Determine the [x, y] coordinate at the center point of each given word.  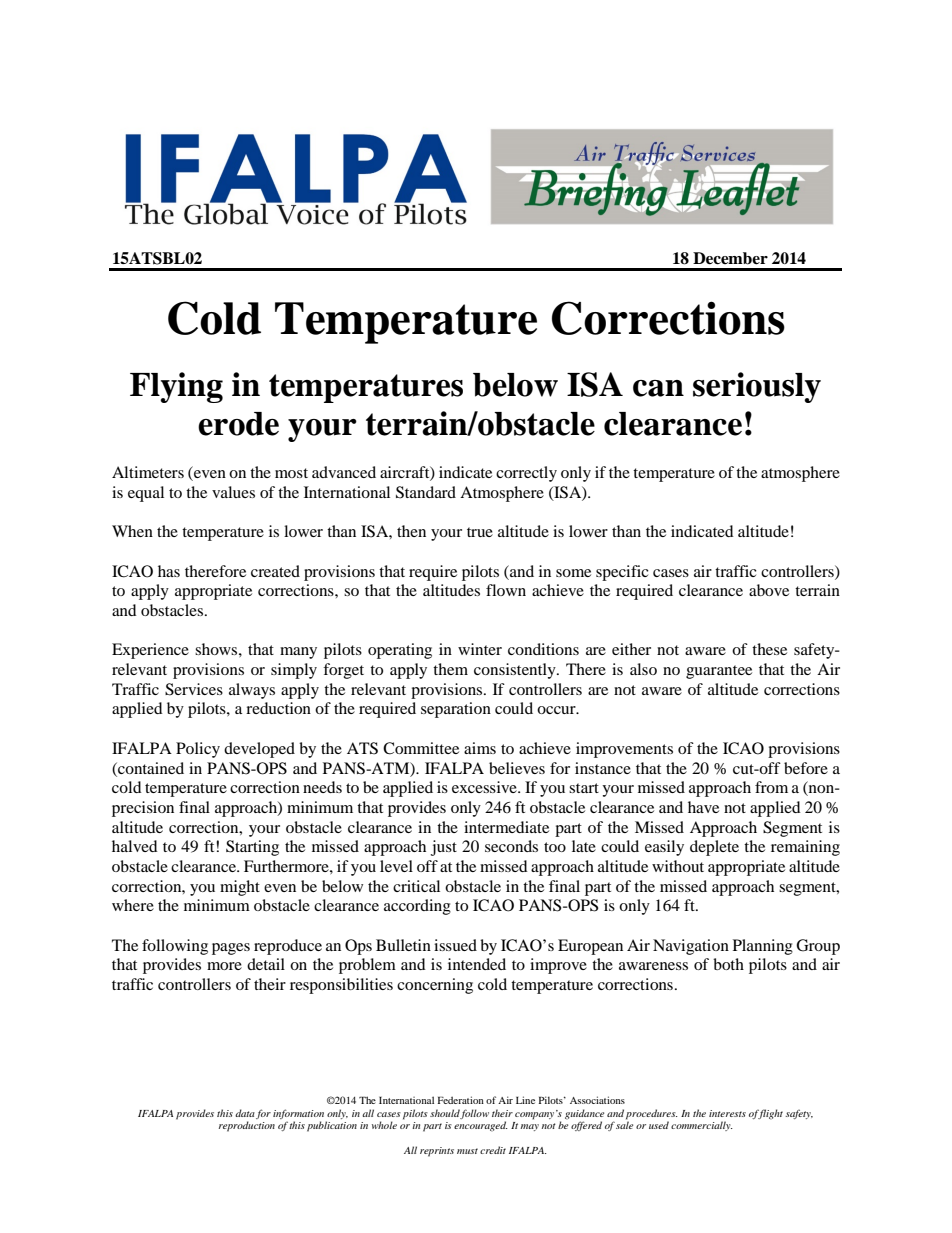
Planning [763, 947]
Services [194, 689]
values [233, 492]
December [730, 258]
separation [456, 710]
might [240, 888]
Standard [426, 492]
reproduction [247, 1126]
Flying [176, 387]
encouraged [481, 1126]
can [658, 388]
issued [455, 945]
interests [727, 1113]
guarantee [719, 672]
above [769, 590]
